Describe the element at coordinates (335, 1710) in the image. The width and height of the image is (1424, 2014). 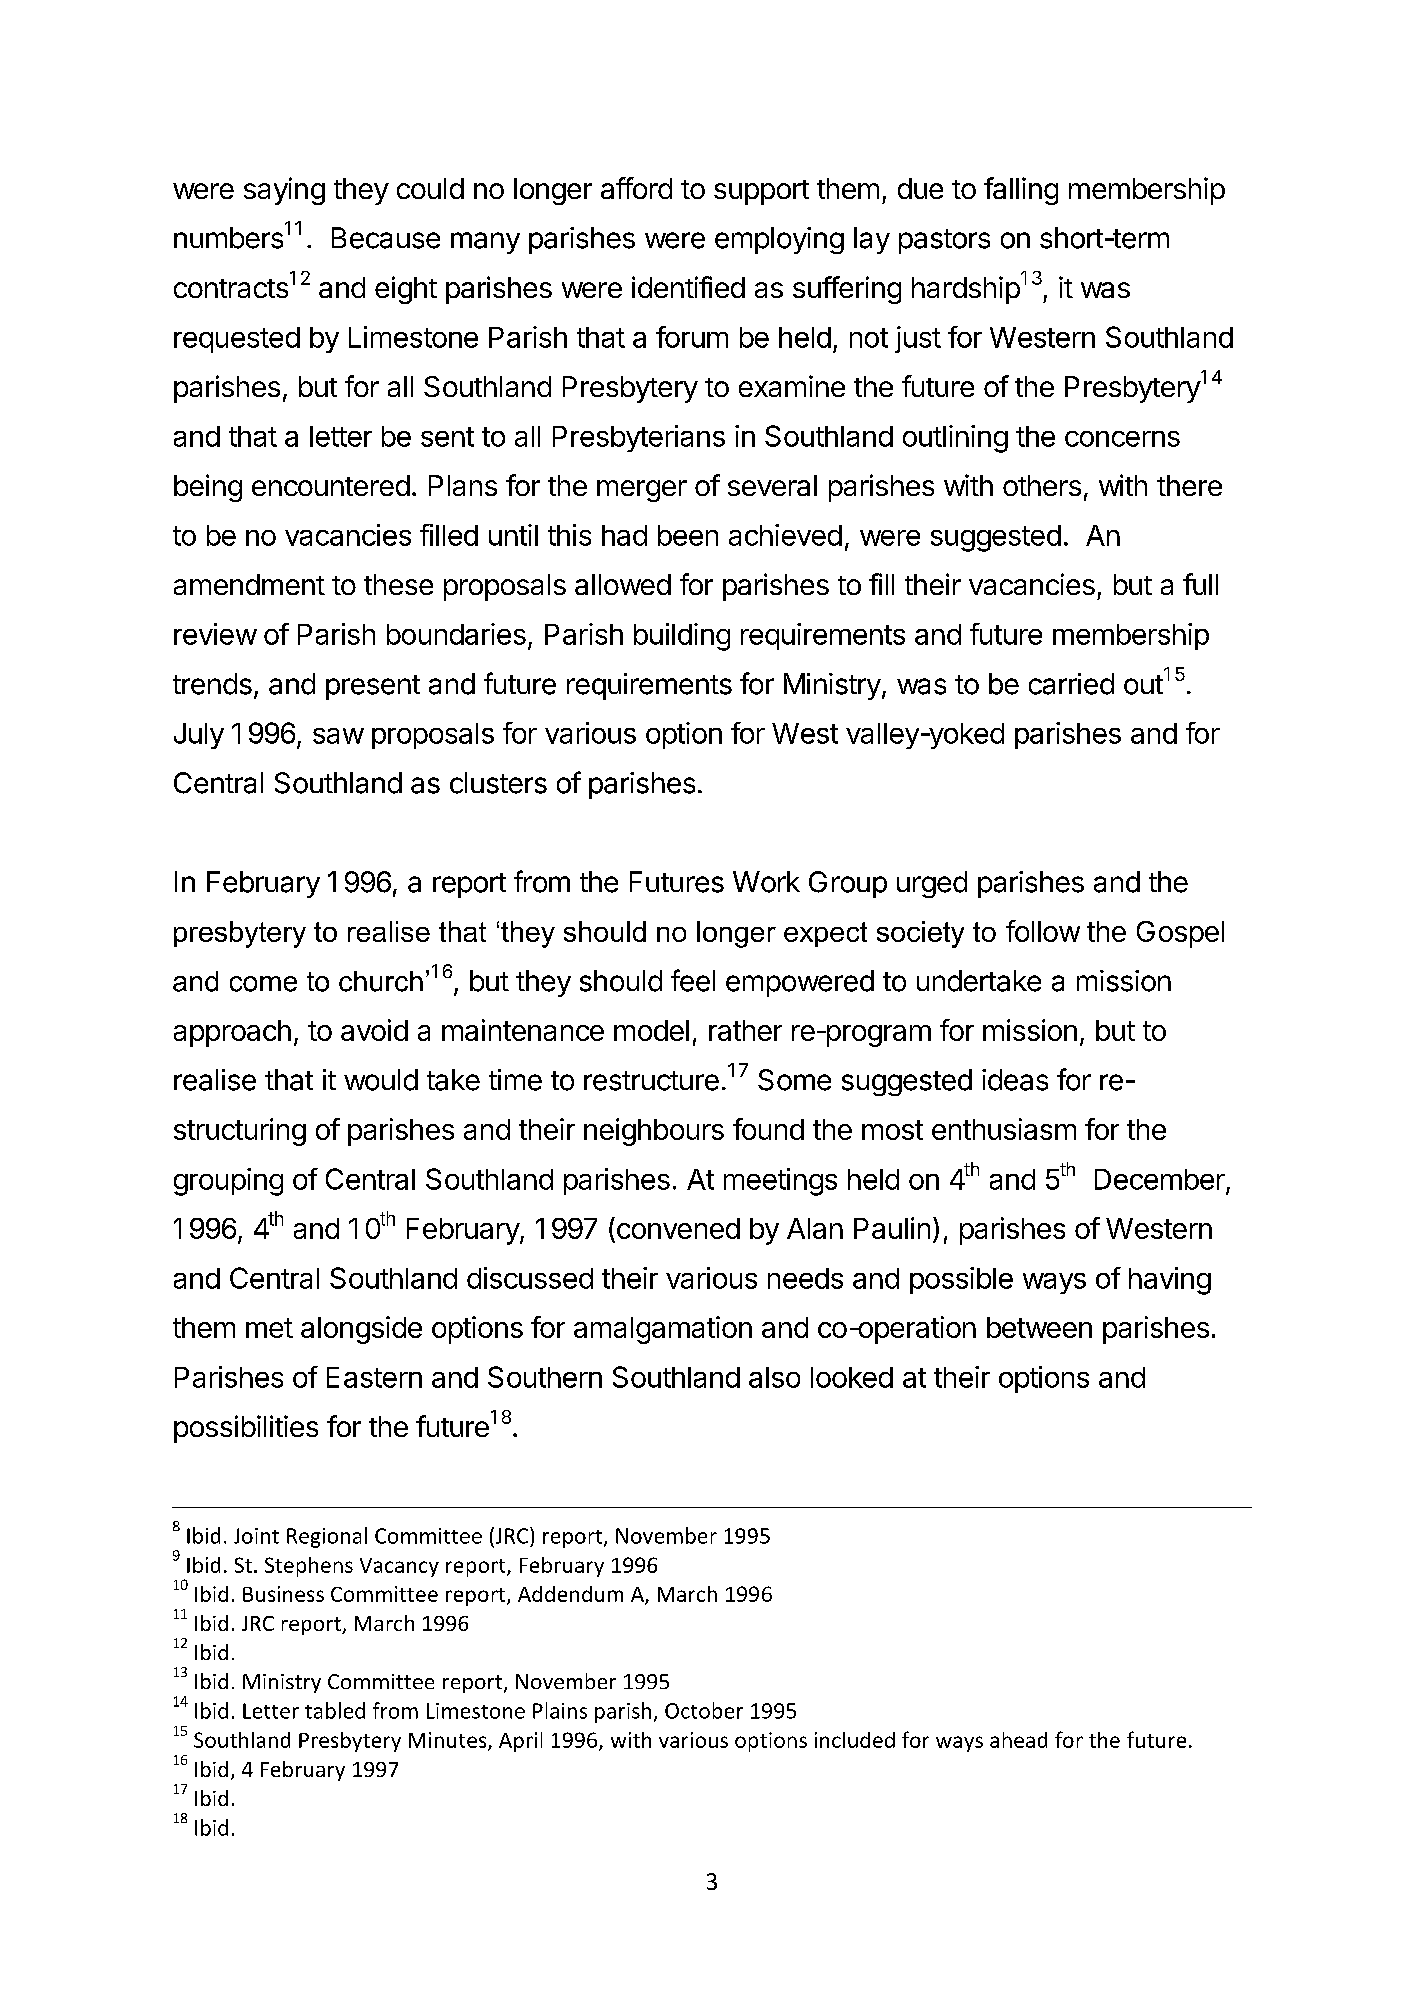
I see `tabled` at that location.
